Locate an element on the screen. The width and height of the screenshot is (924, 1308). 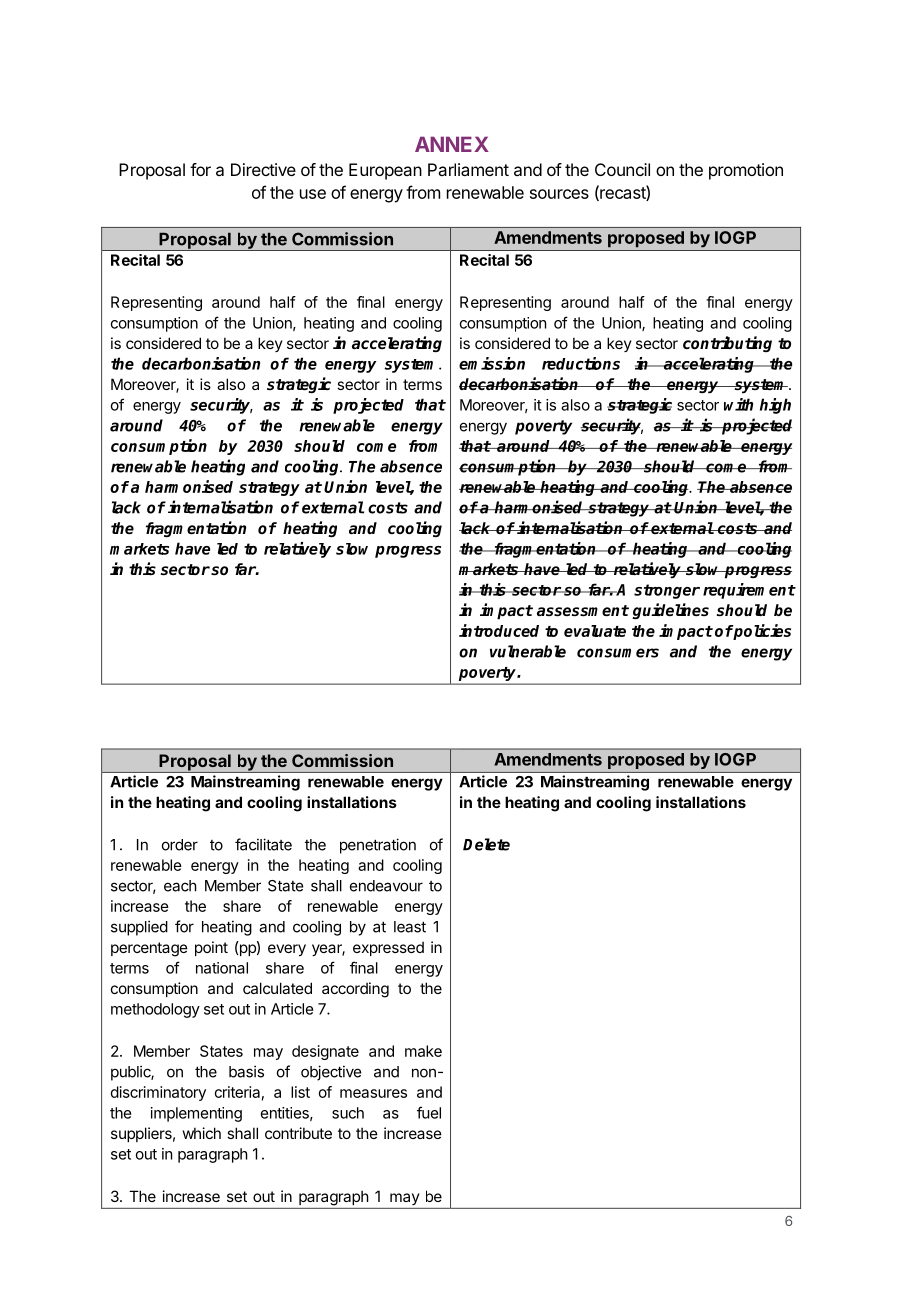
Directive is located at coordinates (263, 169).
